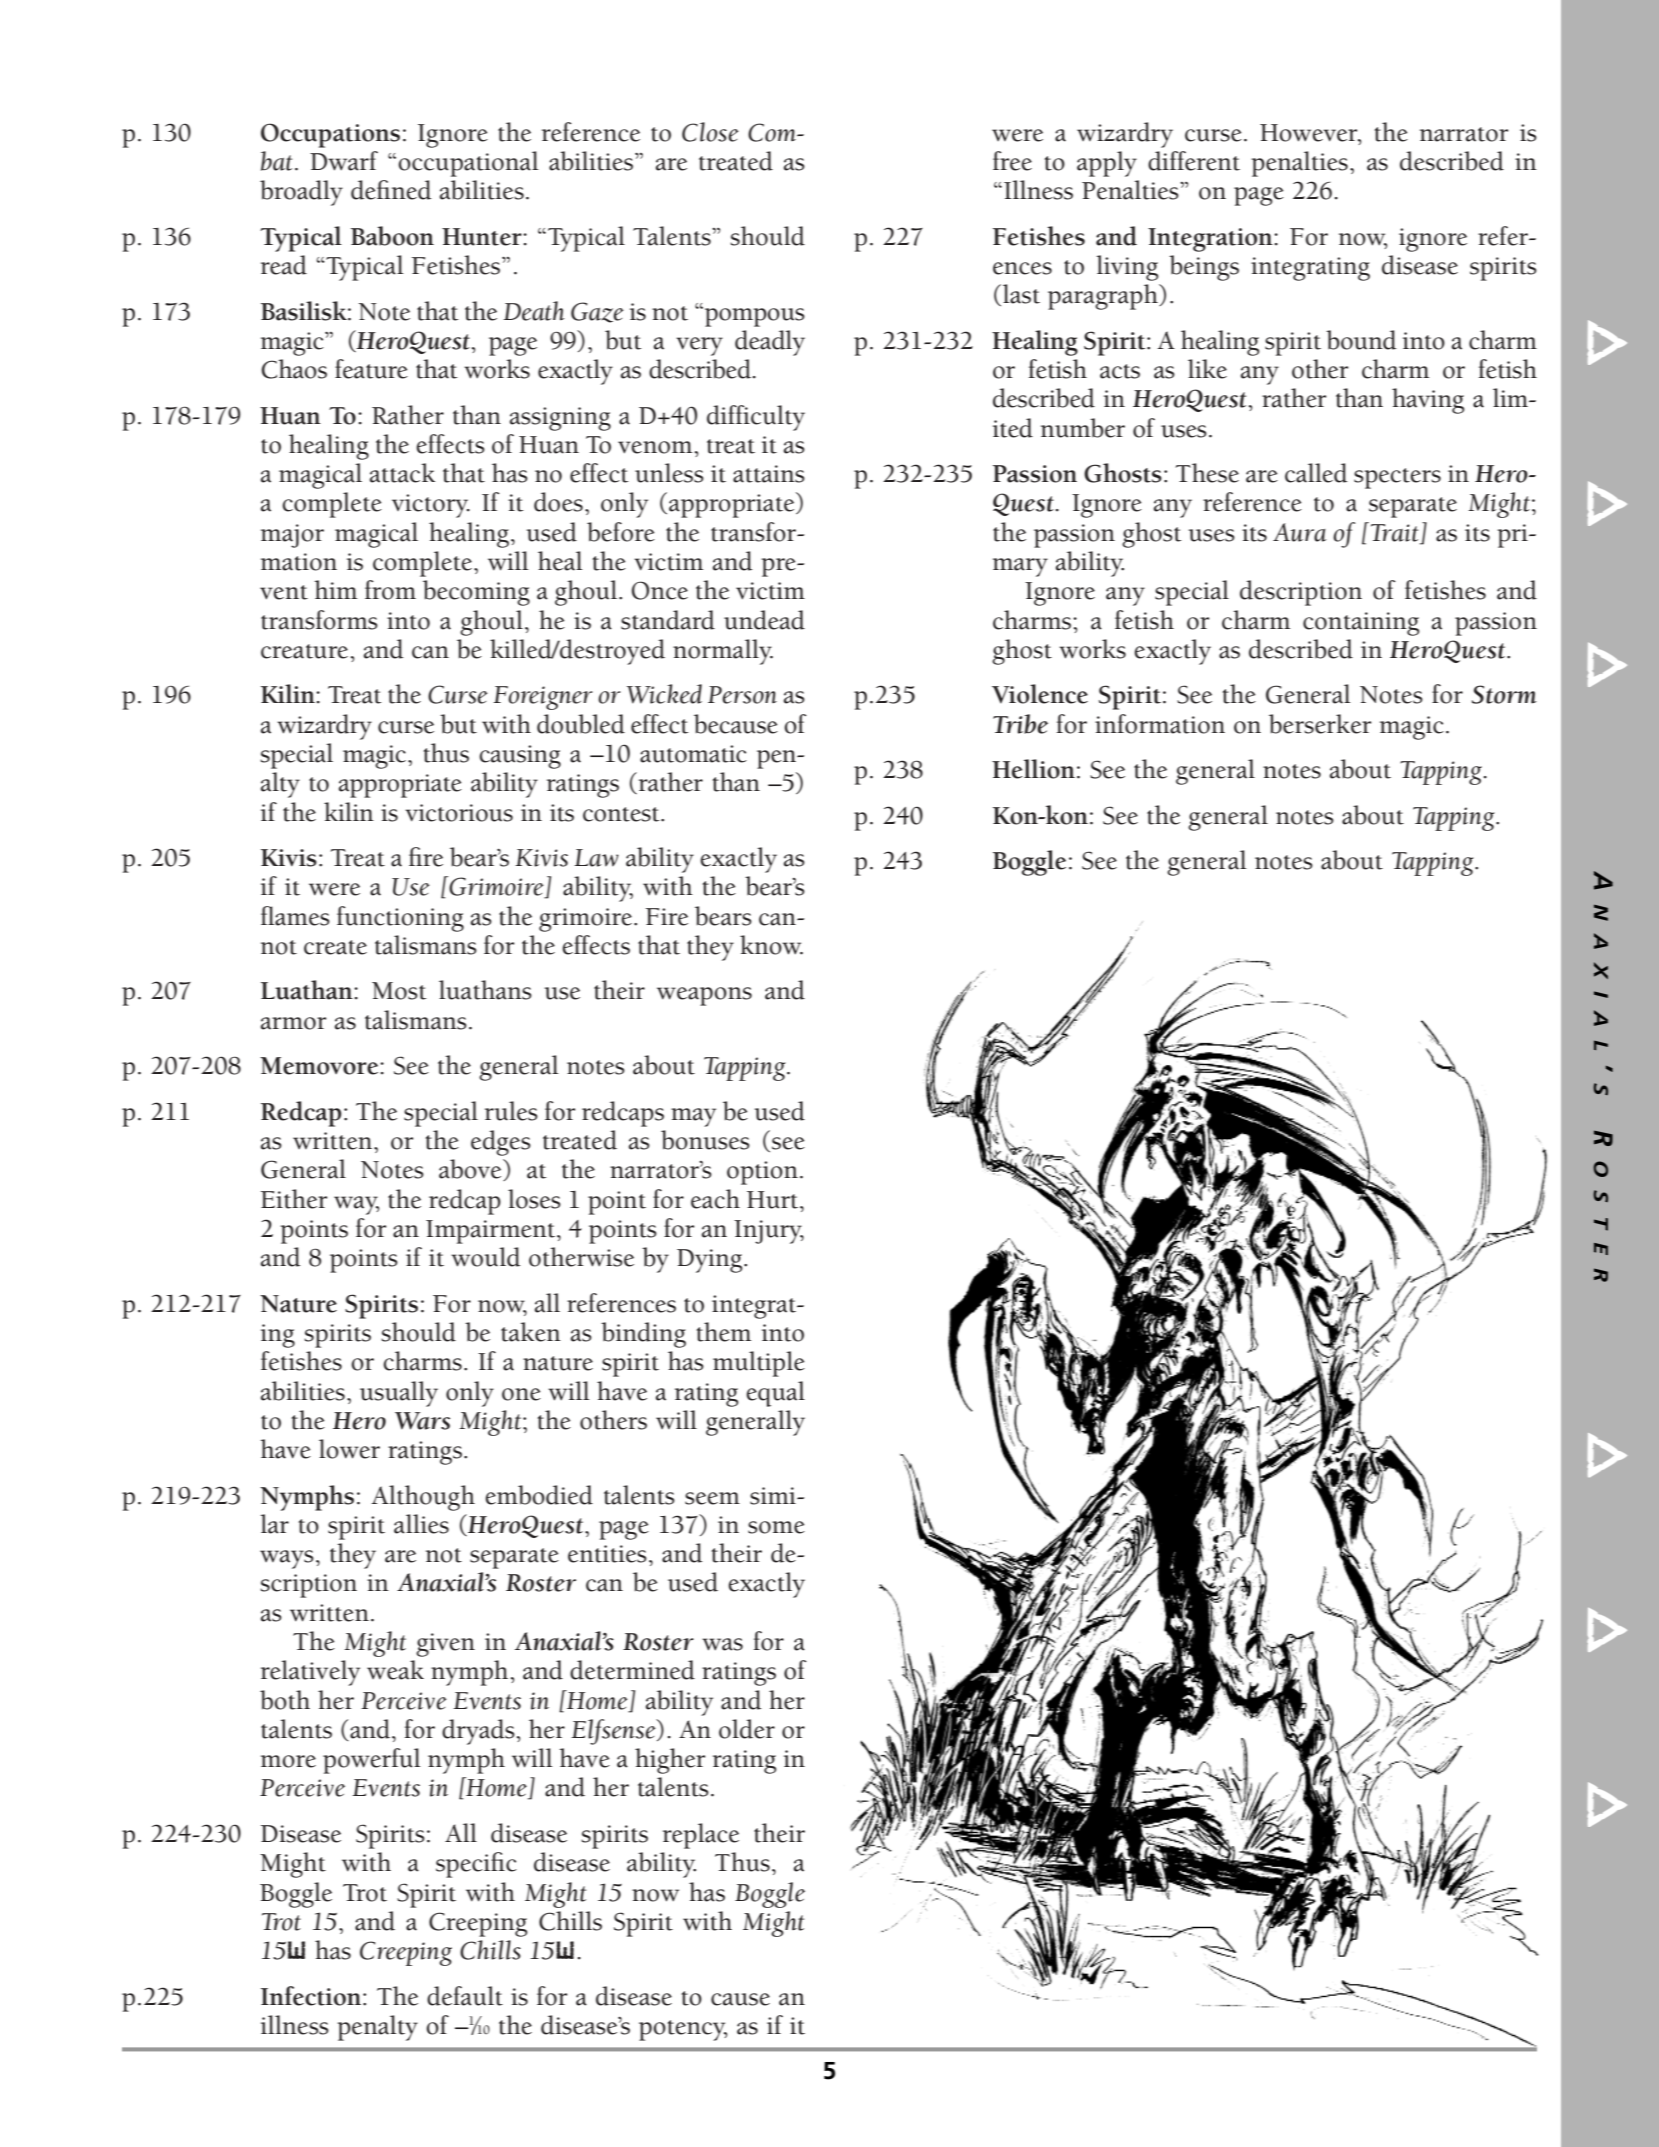 The width and height of the screenshot is (1659, 2147). Describe the element at coordinates (762, 1173) in the screenshot. I see `option` at that location.
